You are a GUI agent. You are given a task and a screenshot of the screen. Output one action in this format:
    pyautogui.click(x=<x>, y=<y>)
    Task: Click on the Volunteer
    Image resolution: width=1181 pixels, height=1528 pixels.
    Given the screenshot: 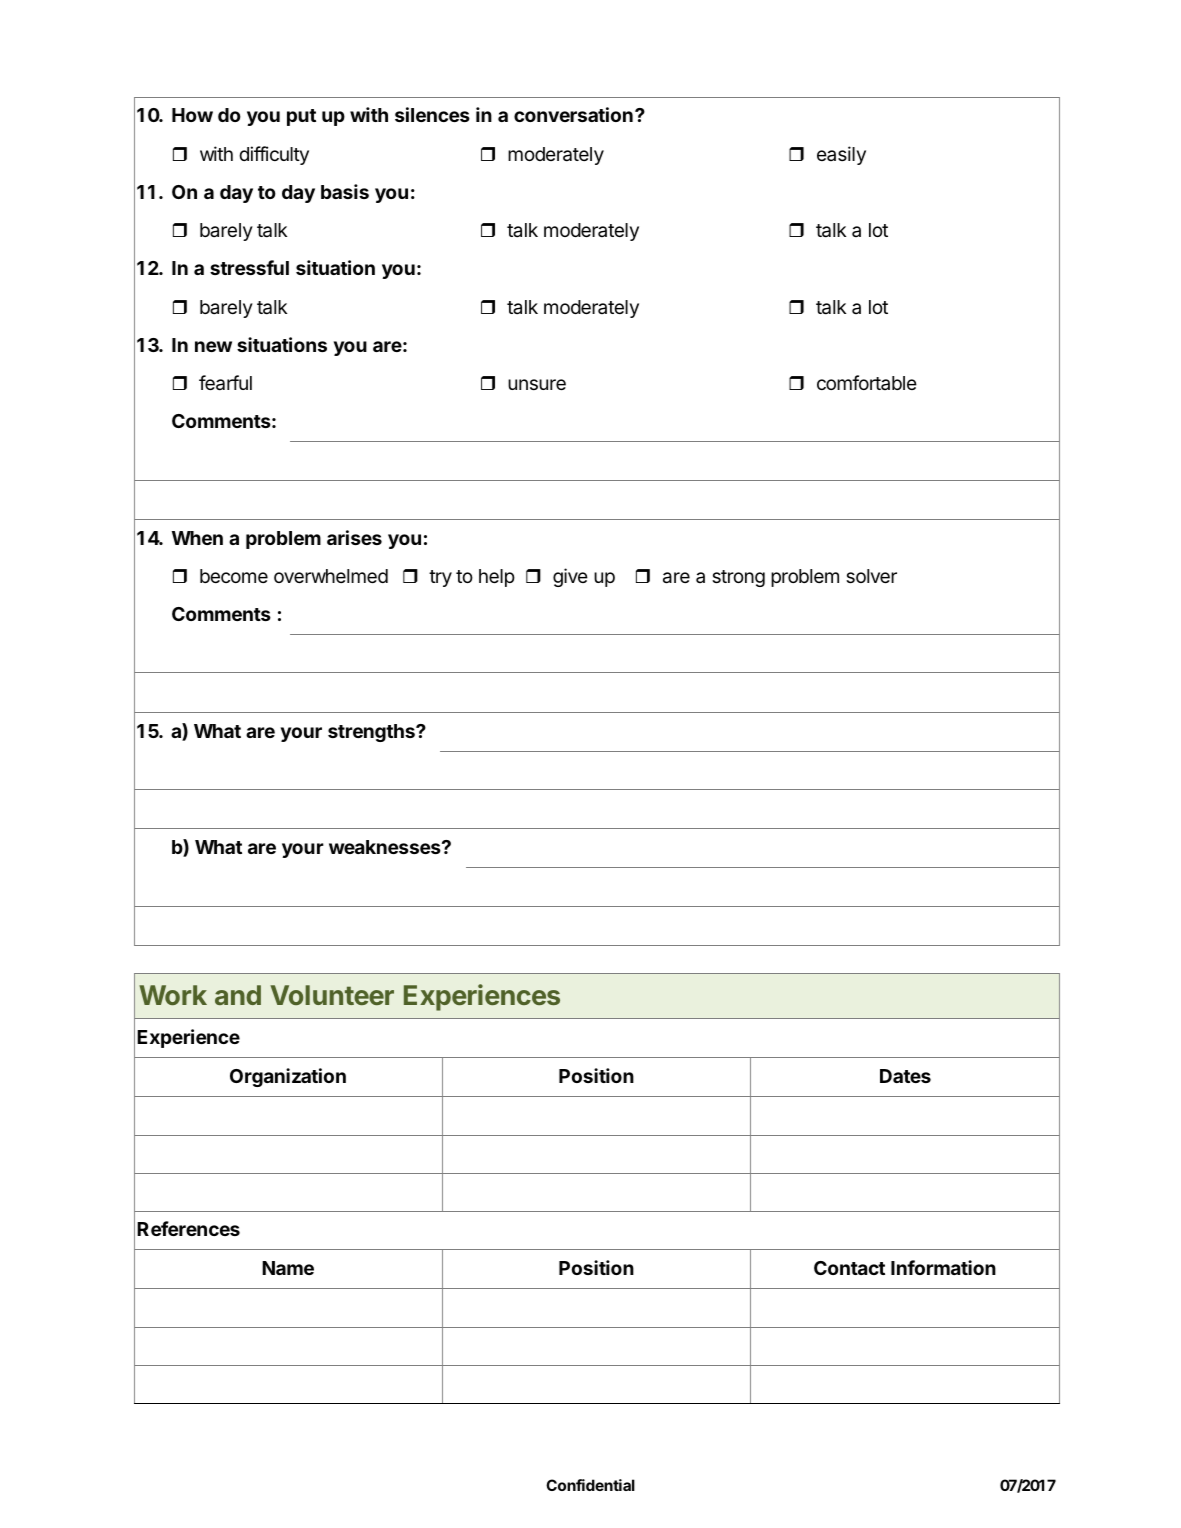 What is the action you would take?
    pyautogui.click(x=332, y=995)
